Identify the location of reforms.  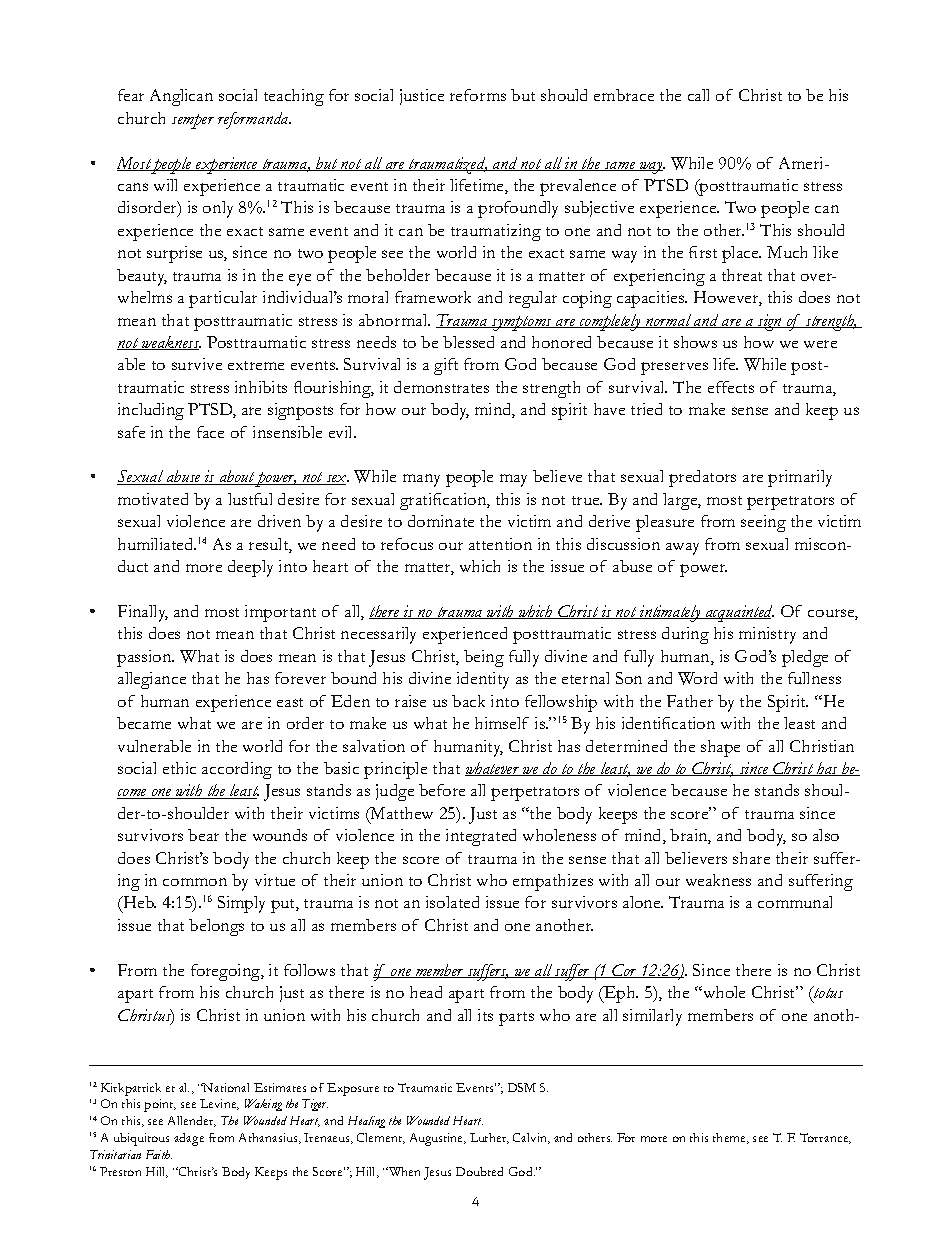
(478, 95).
